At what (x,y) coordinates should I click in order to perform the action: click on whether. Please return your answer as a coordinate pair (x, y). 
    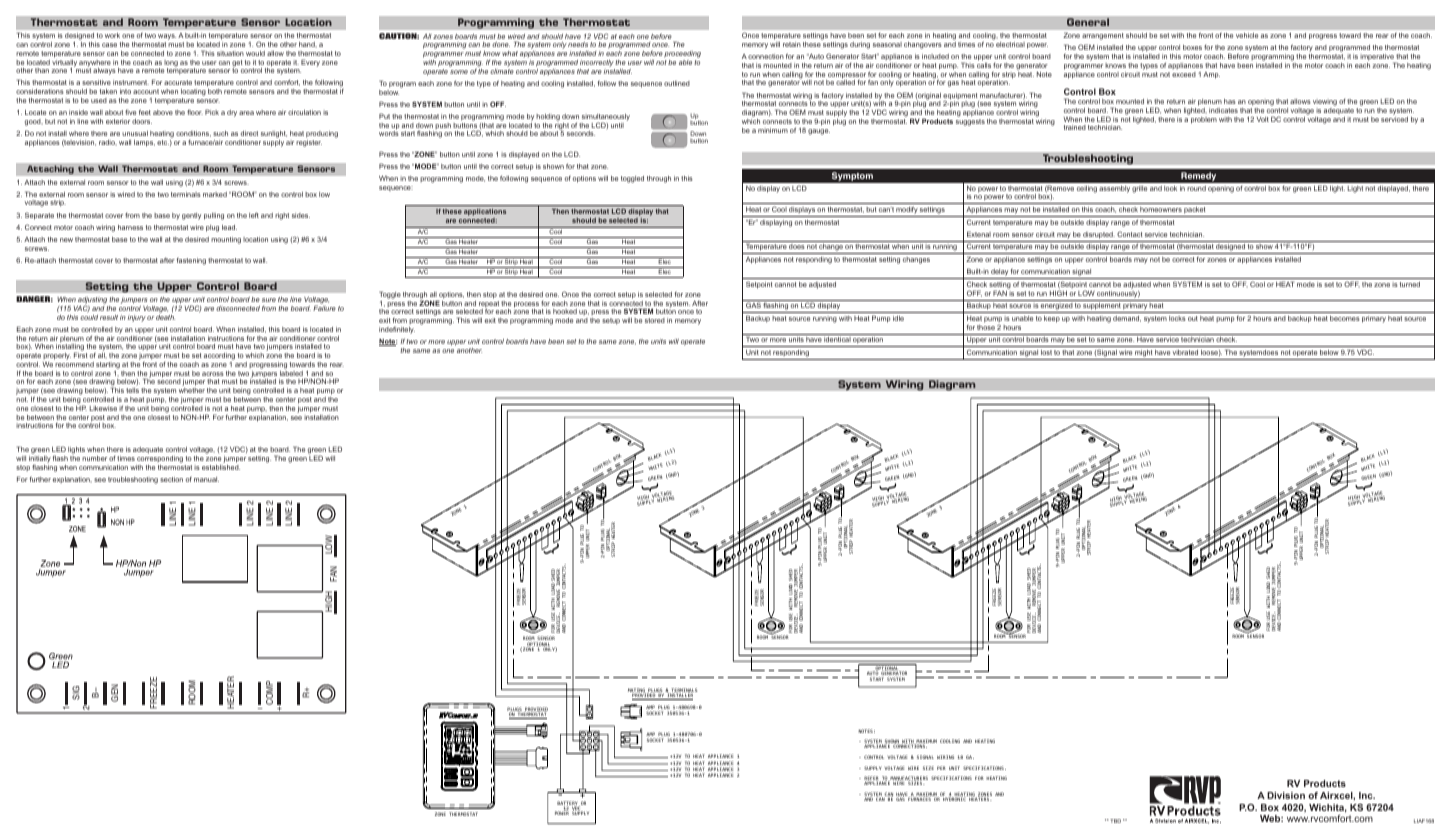
    Looking at the image, I should click on (192, 390).
